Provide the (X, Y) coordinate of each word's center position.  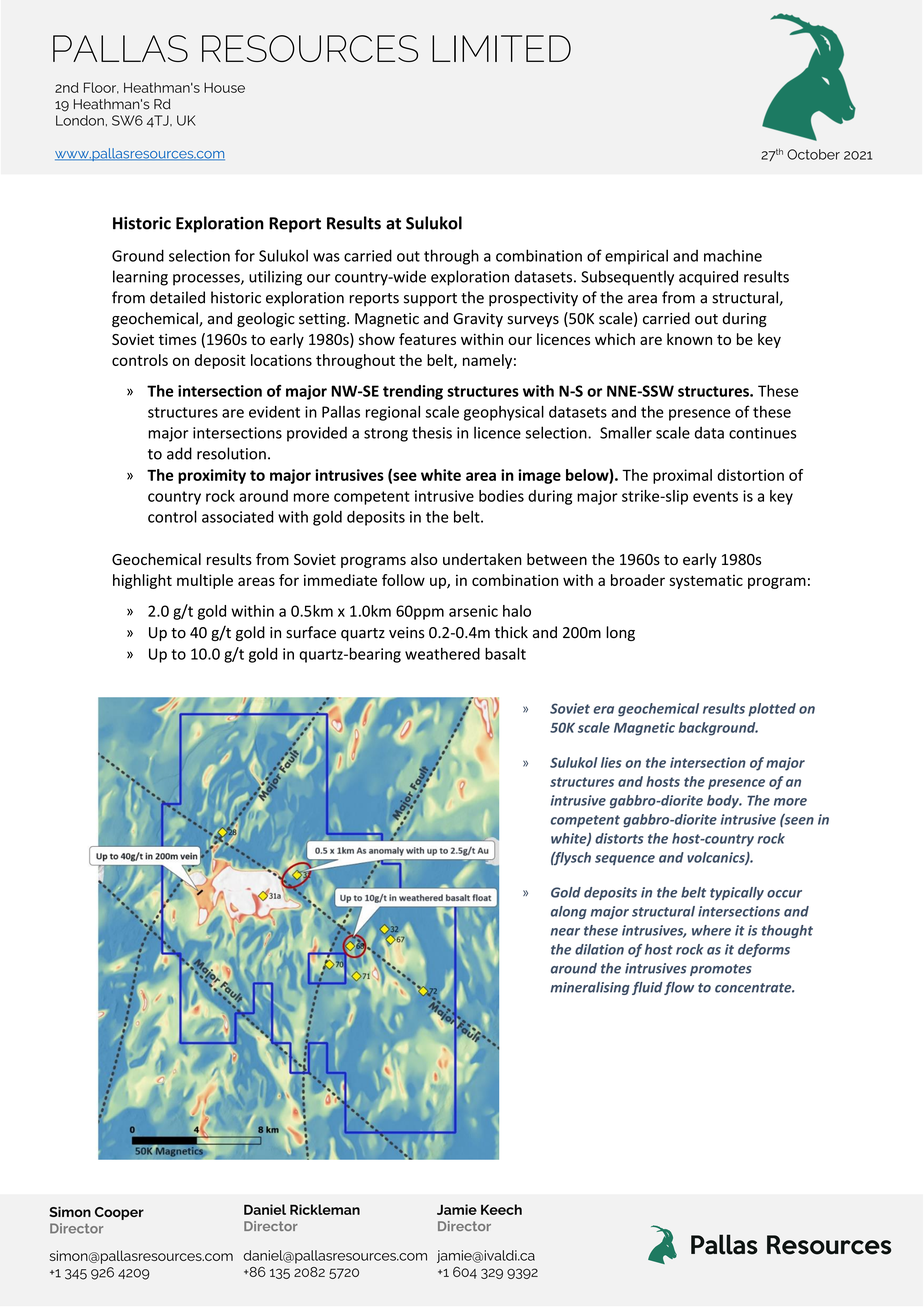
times (177, 339)
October (813, 154)
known (689, 339)
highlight (142, 581)
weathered (442, 654)
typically (737, 893)
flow (679, 988)
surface (311, 632)
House (224, 87)
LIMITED (501, 48)
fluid (647, 988)
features (427, 339)
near (565, 932)
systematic (706, 581)
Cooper (119, 1213)
